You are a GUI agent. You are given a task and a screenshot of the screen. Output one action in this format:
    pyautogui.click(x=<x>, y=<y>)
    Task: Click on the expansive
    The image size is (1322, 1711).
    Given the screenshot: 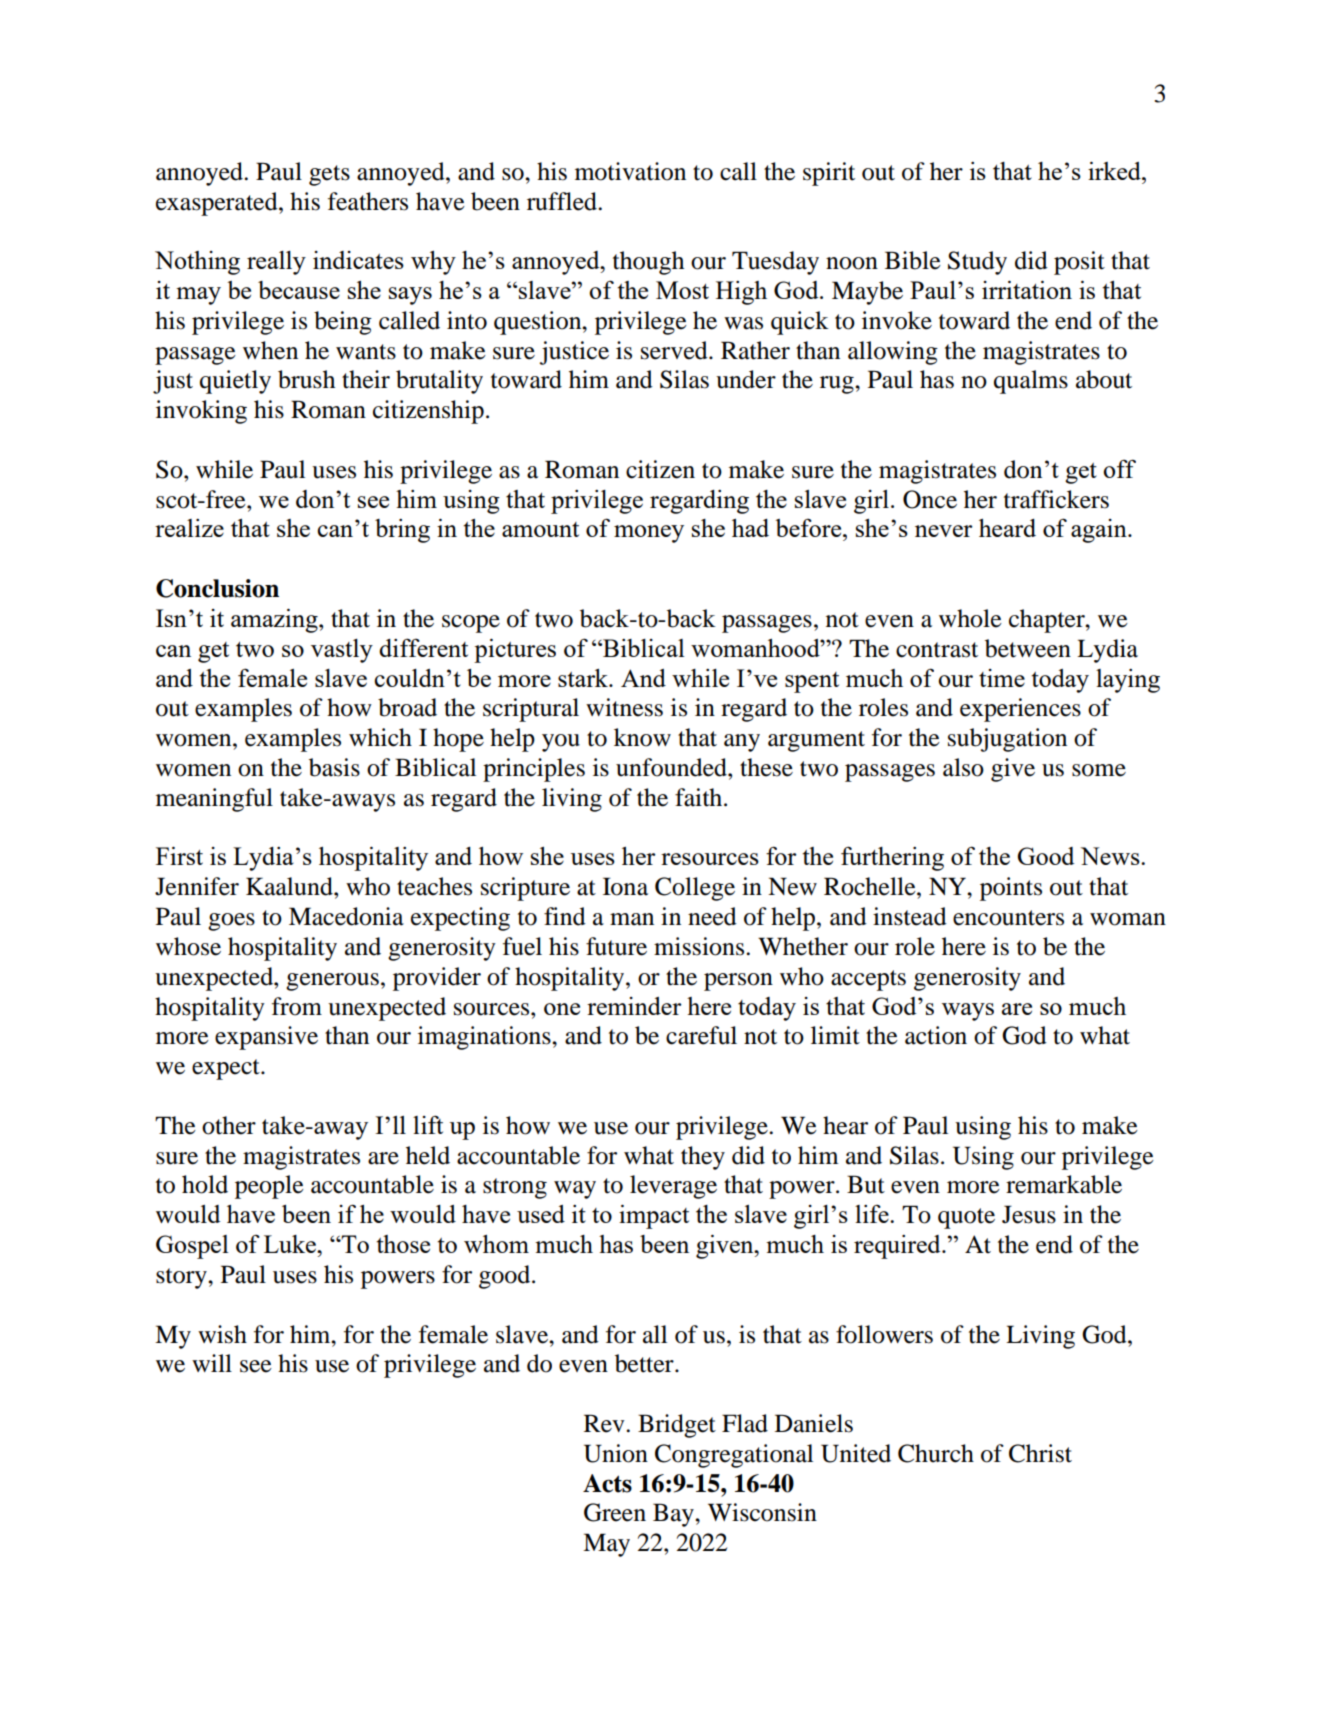 What is the action you would take?
    pyautogui.click(x=266, y=1038)
